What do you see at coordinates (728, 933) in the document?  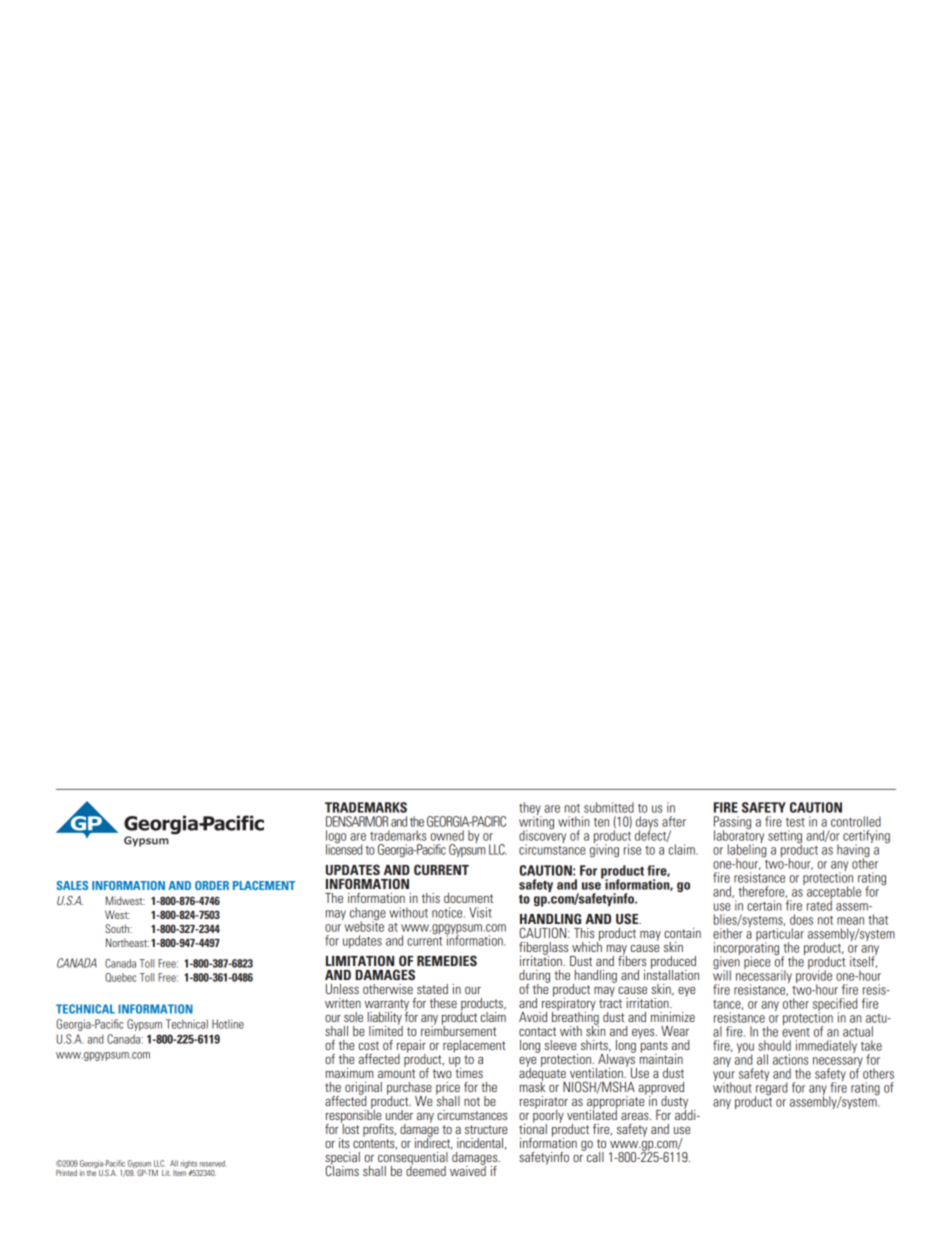 I see `either` at bounding box center [728, 933].
